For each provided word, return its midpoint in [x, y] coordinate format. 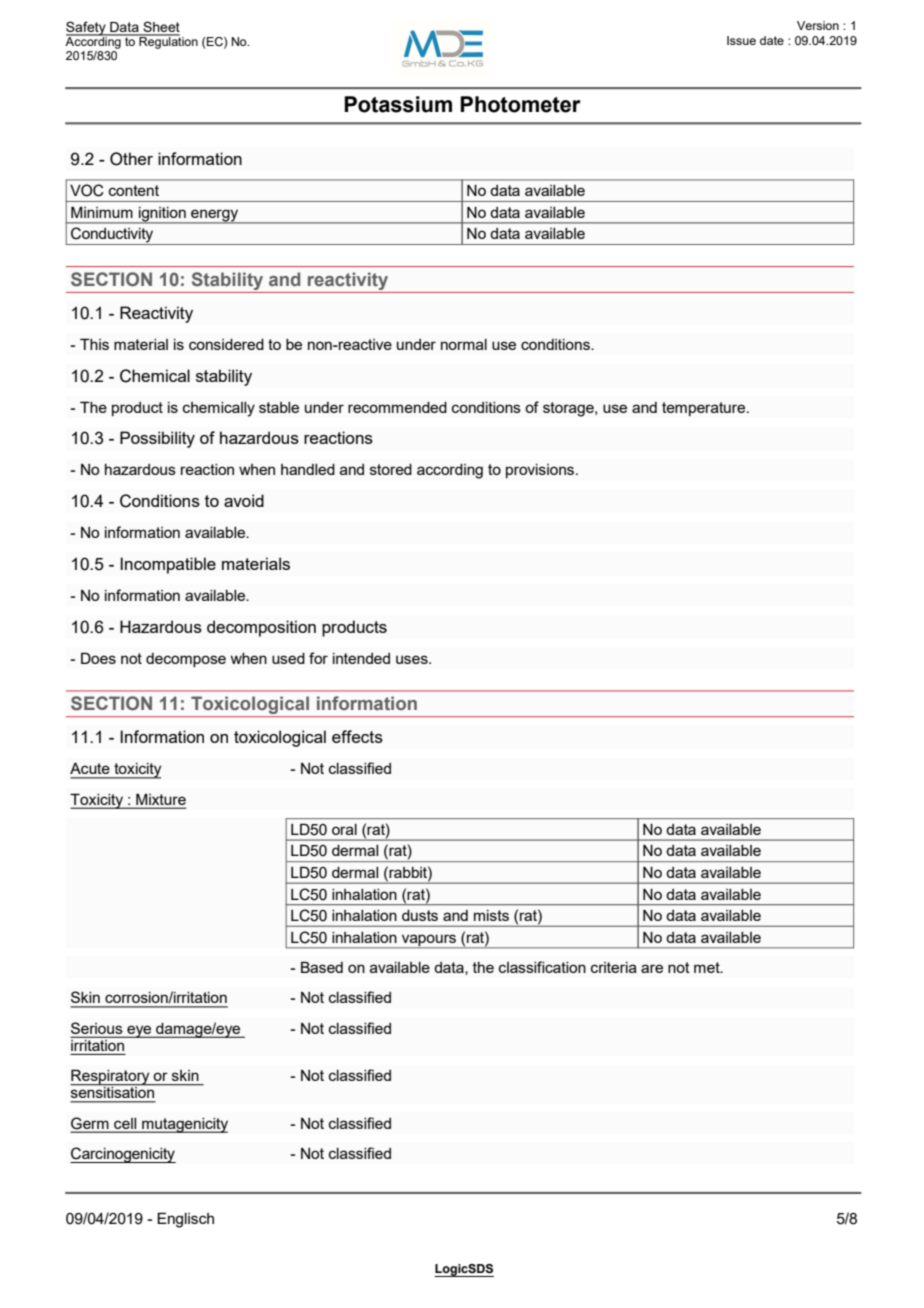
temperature [705, 409]
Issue [741, 40]
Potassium [398, 104]
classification [542, 967]
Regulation [167, 41]
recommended [397, 407]
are [652, 968]
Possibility [157, 439]
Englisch [185, 1220]
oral [344, 829]
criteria [614, 967]
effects [357, 736]
